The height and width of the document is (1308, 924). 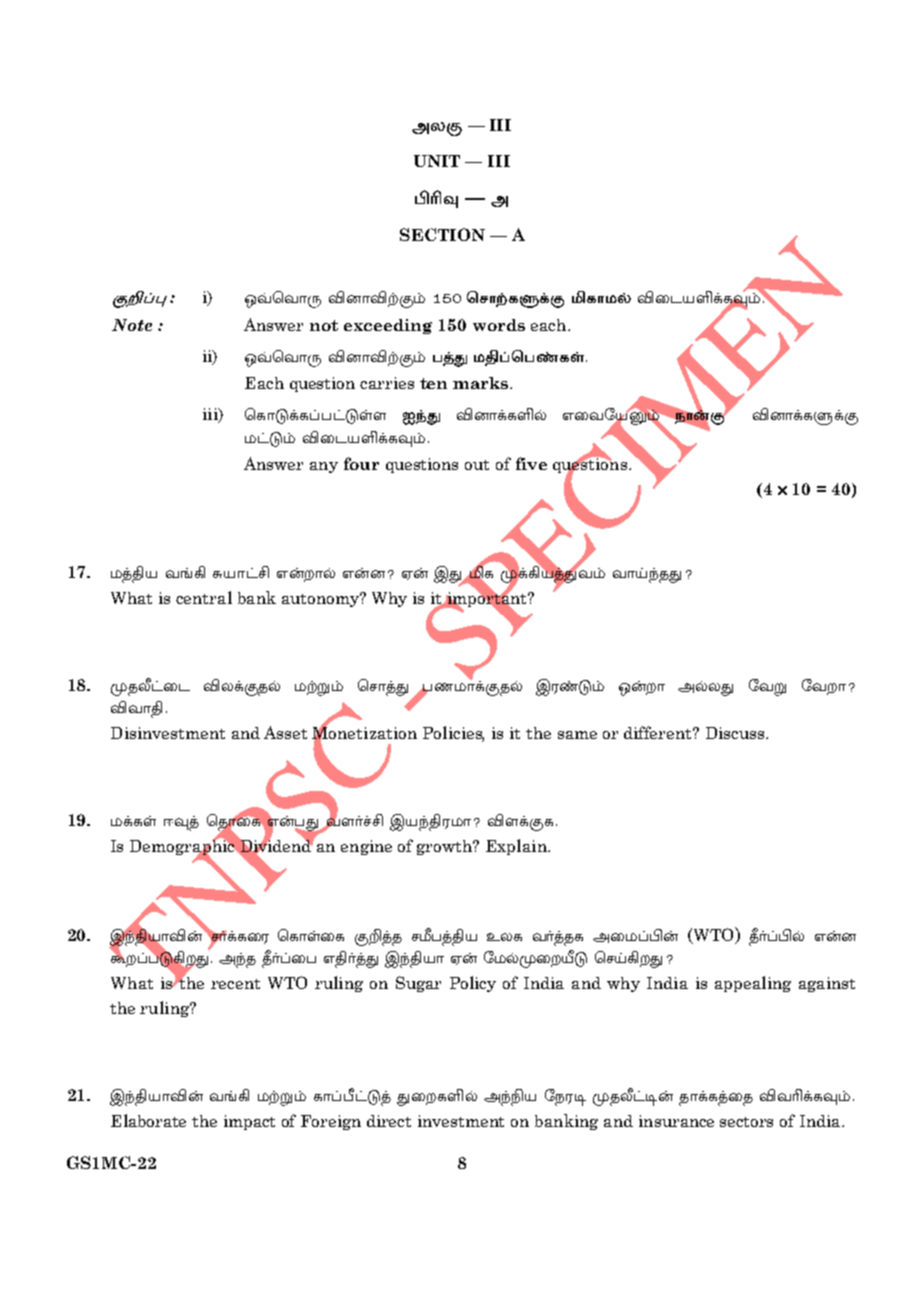 I want to click on five, so click(x=531, y=463).
